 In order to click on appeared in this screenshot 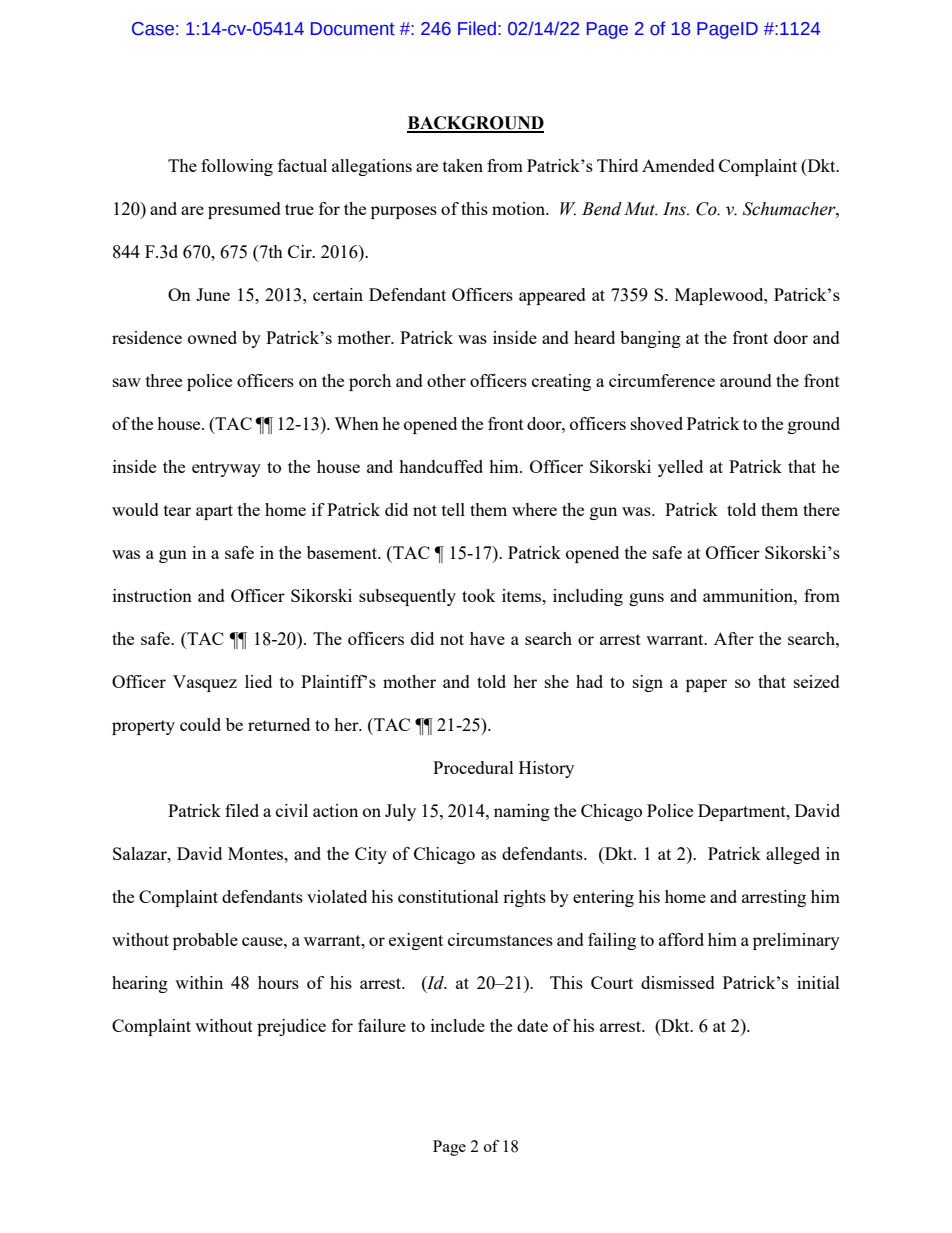, I will do `click(552, 296)`.
